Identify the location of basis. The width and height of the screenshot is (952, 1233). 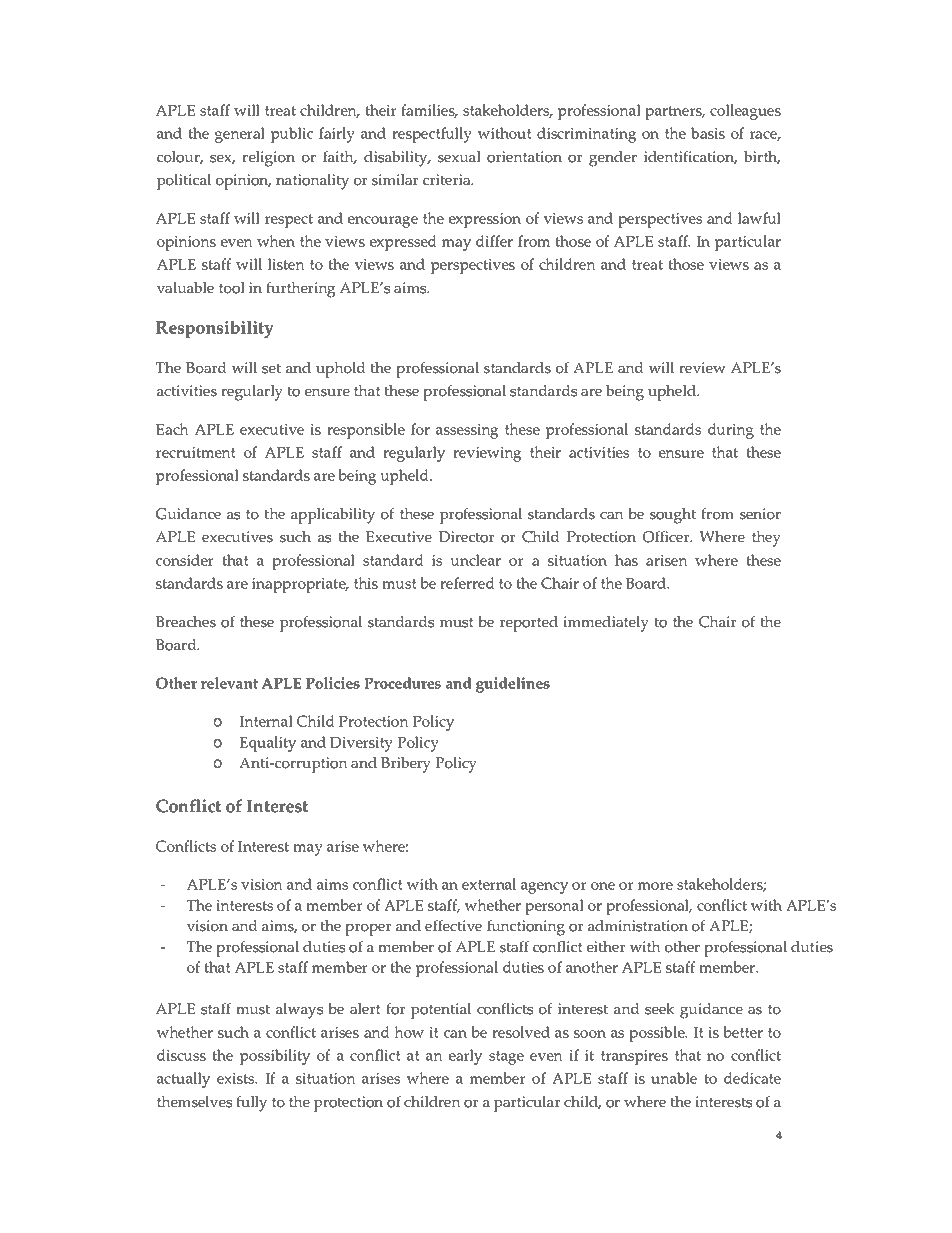
(708, 133).
